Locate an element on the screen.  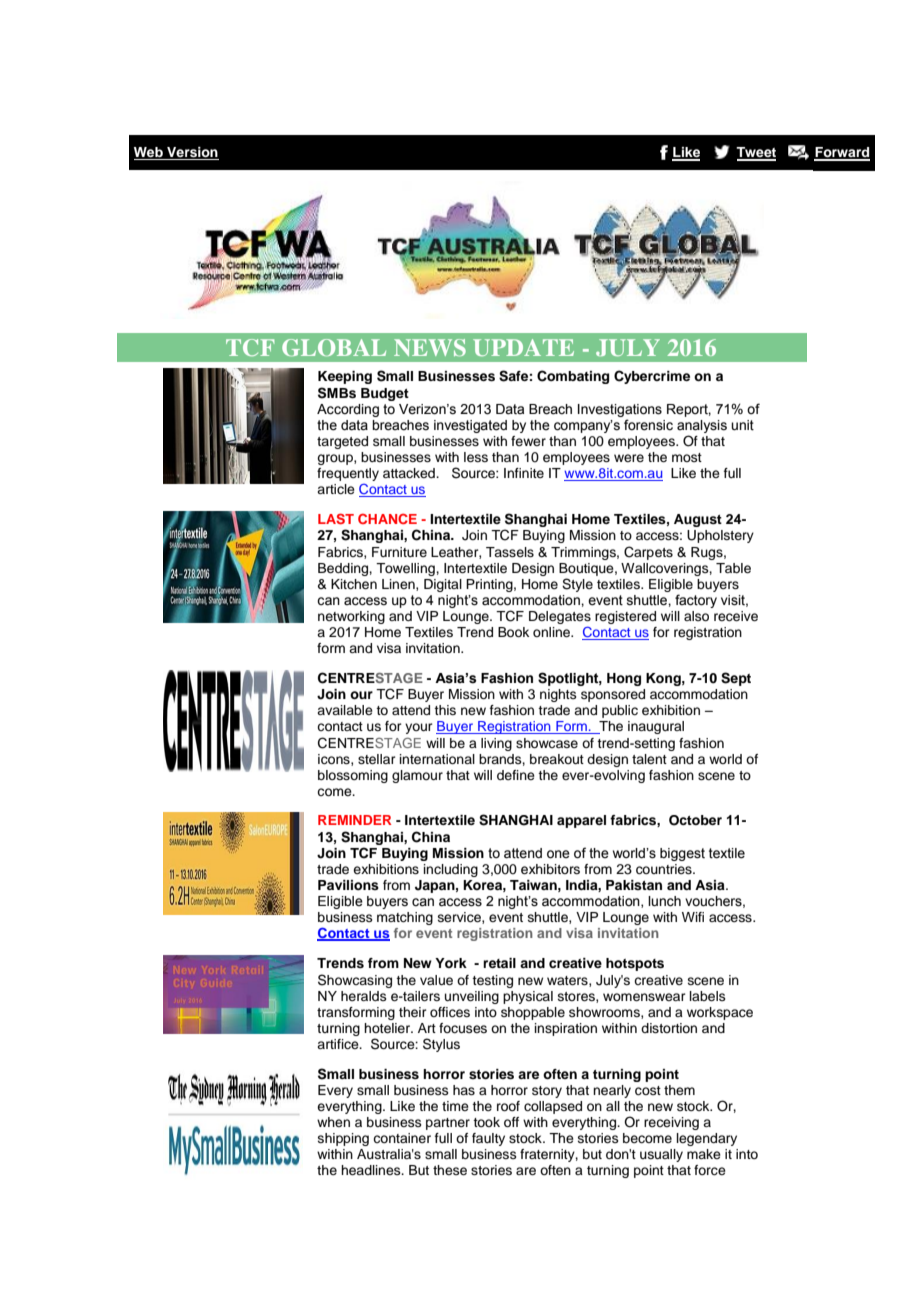
Tweet is located at coordinates (756, 153).
